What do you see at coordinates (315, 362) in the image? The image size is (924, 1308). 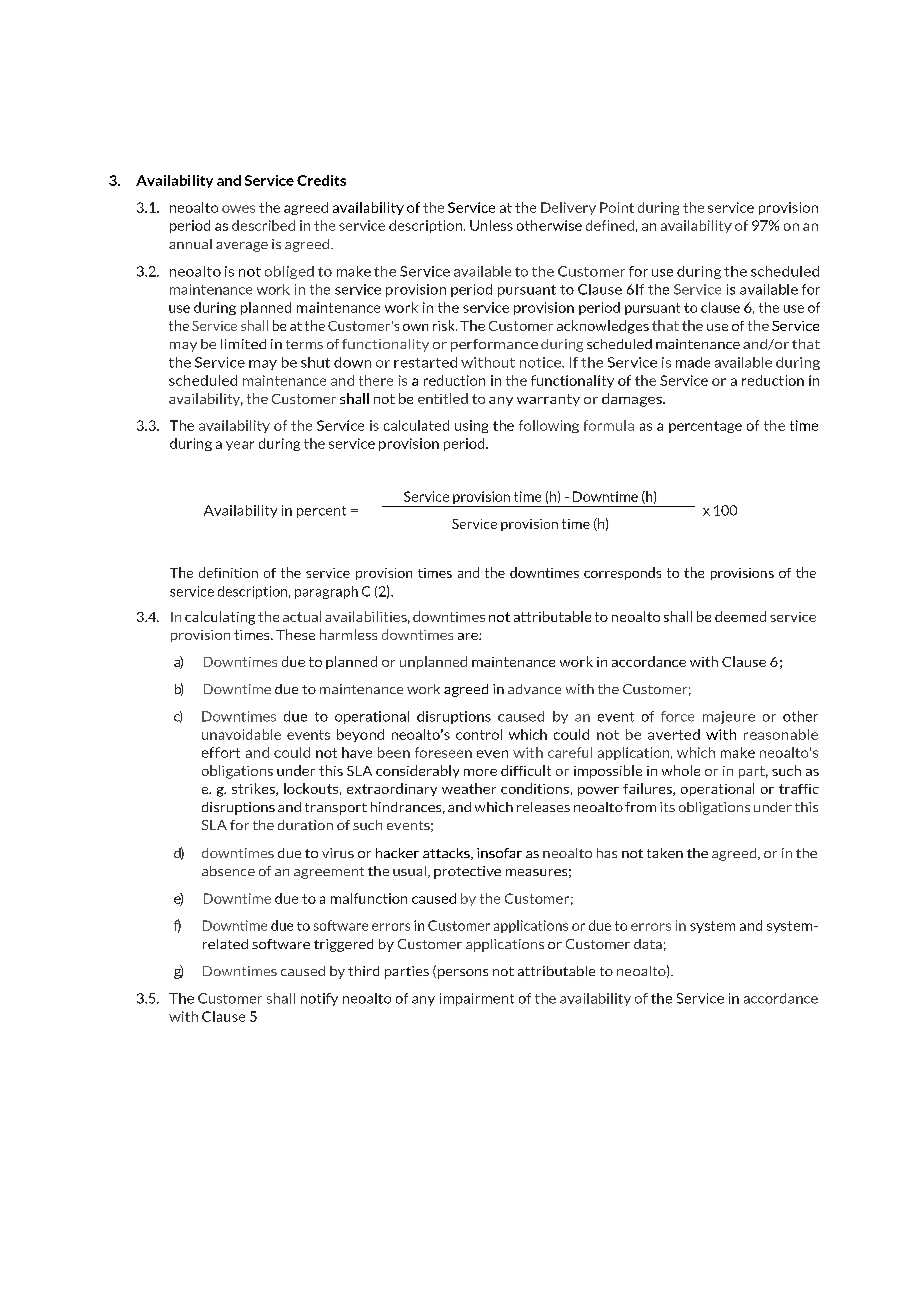 I see `shut` at bounding box center [315, 362].
